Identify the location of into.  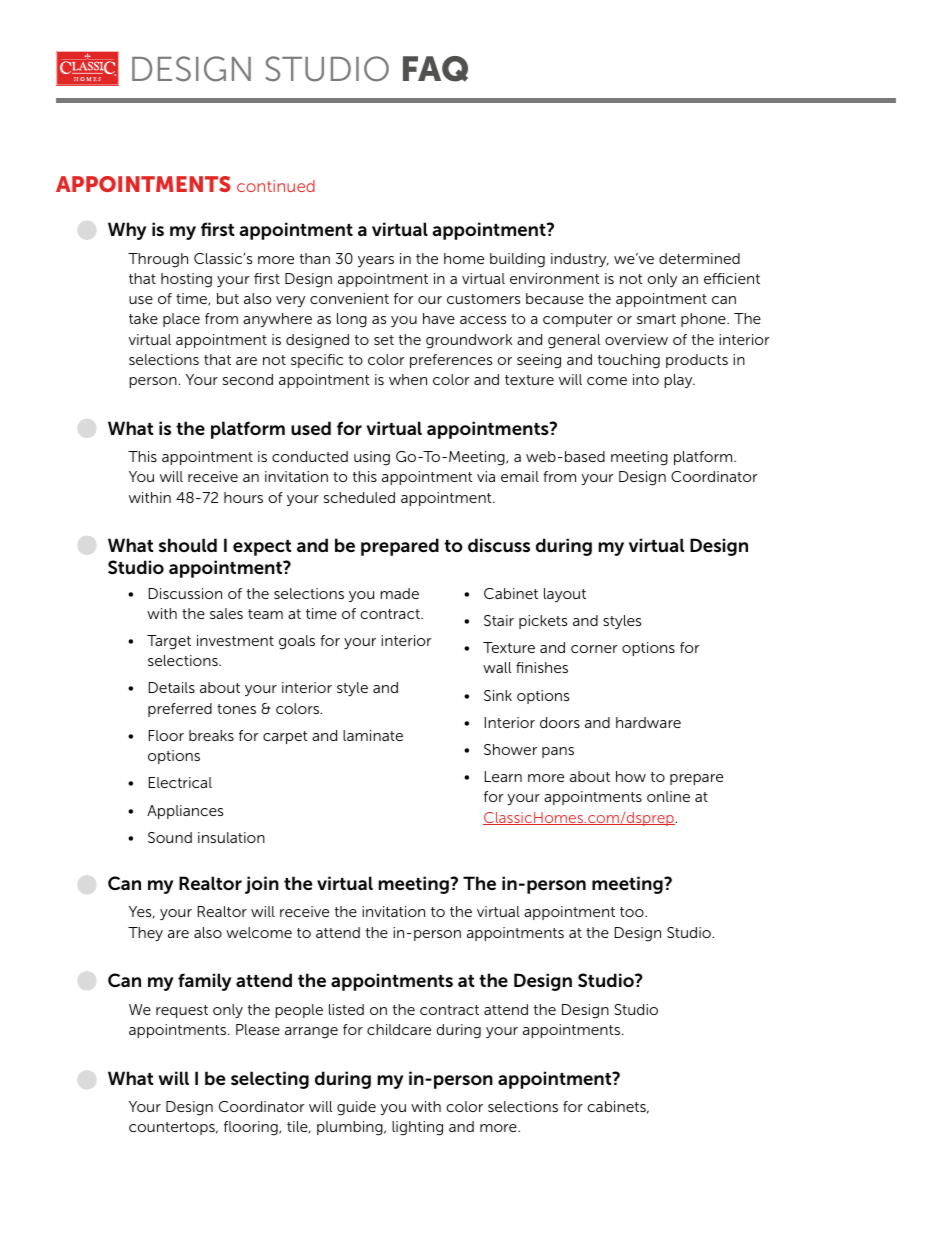
(646, 379).
